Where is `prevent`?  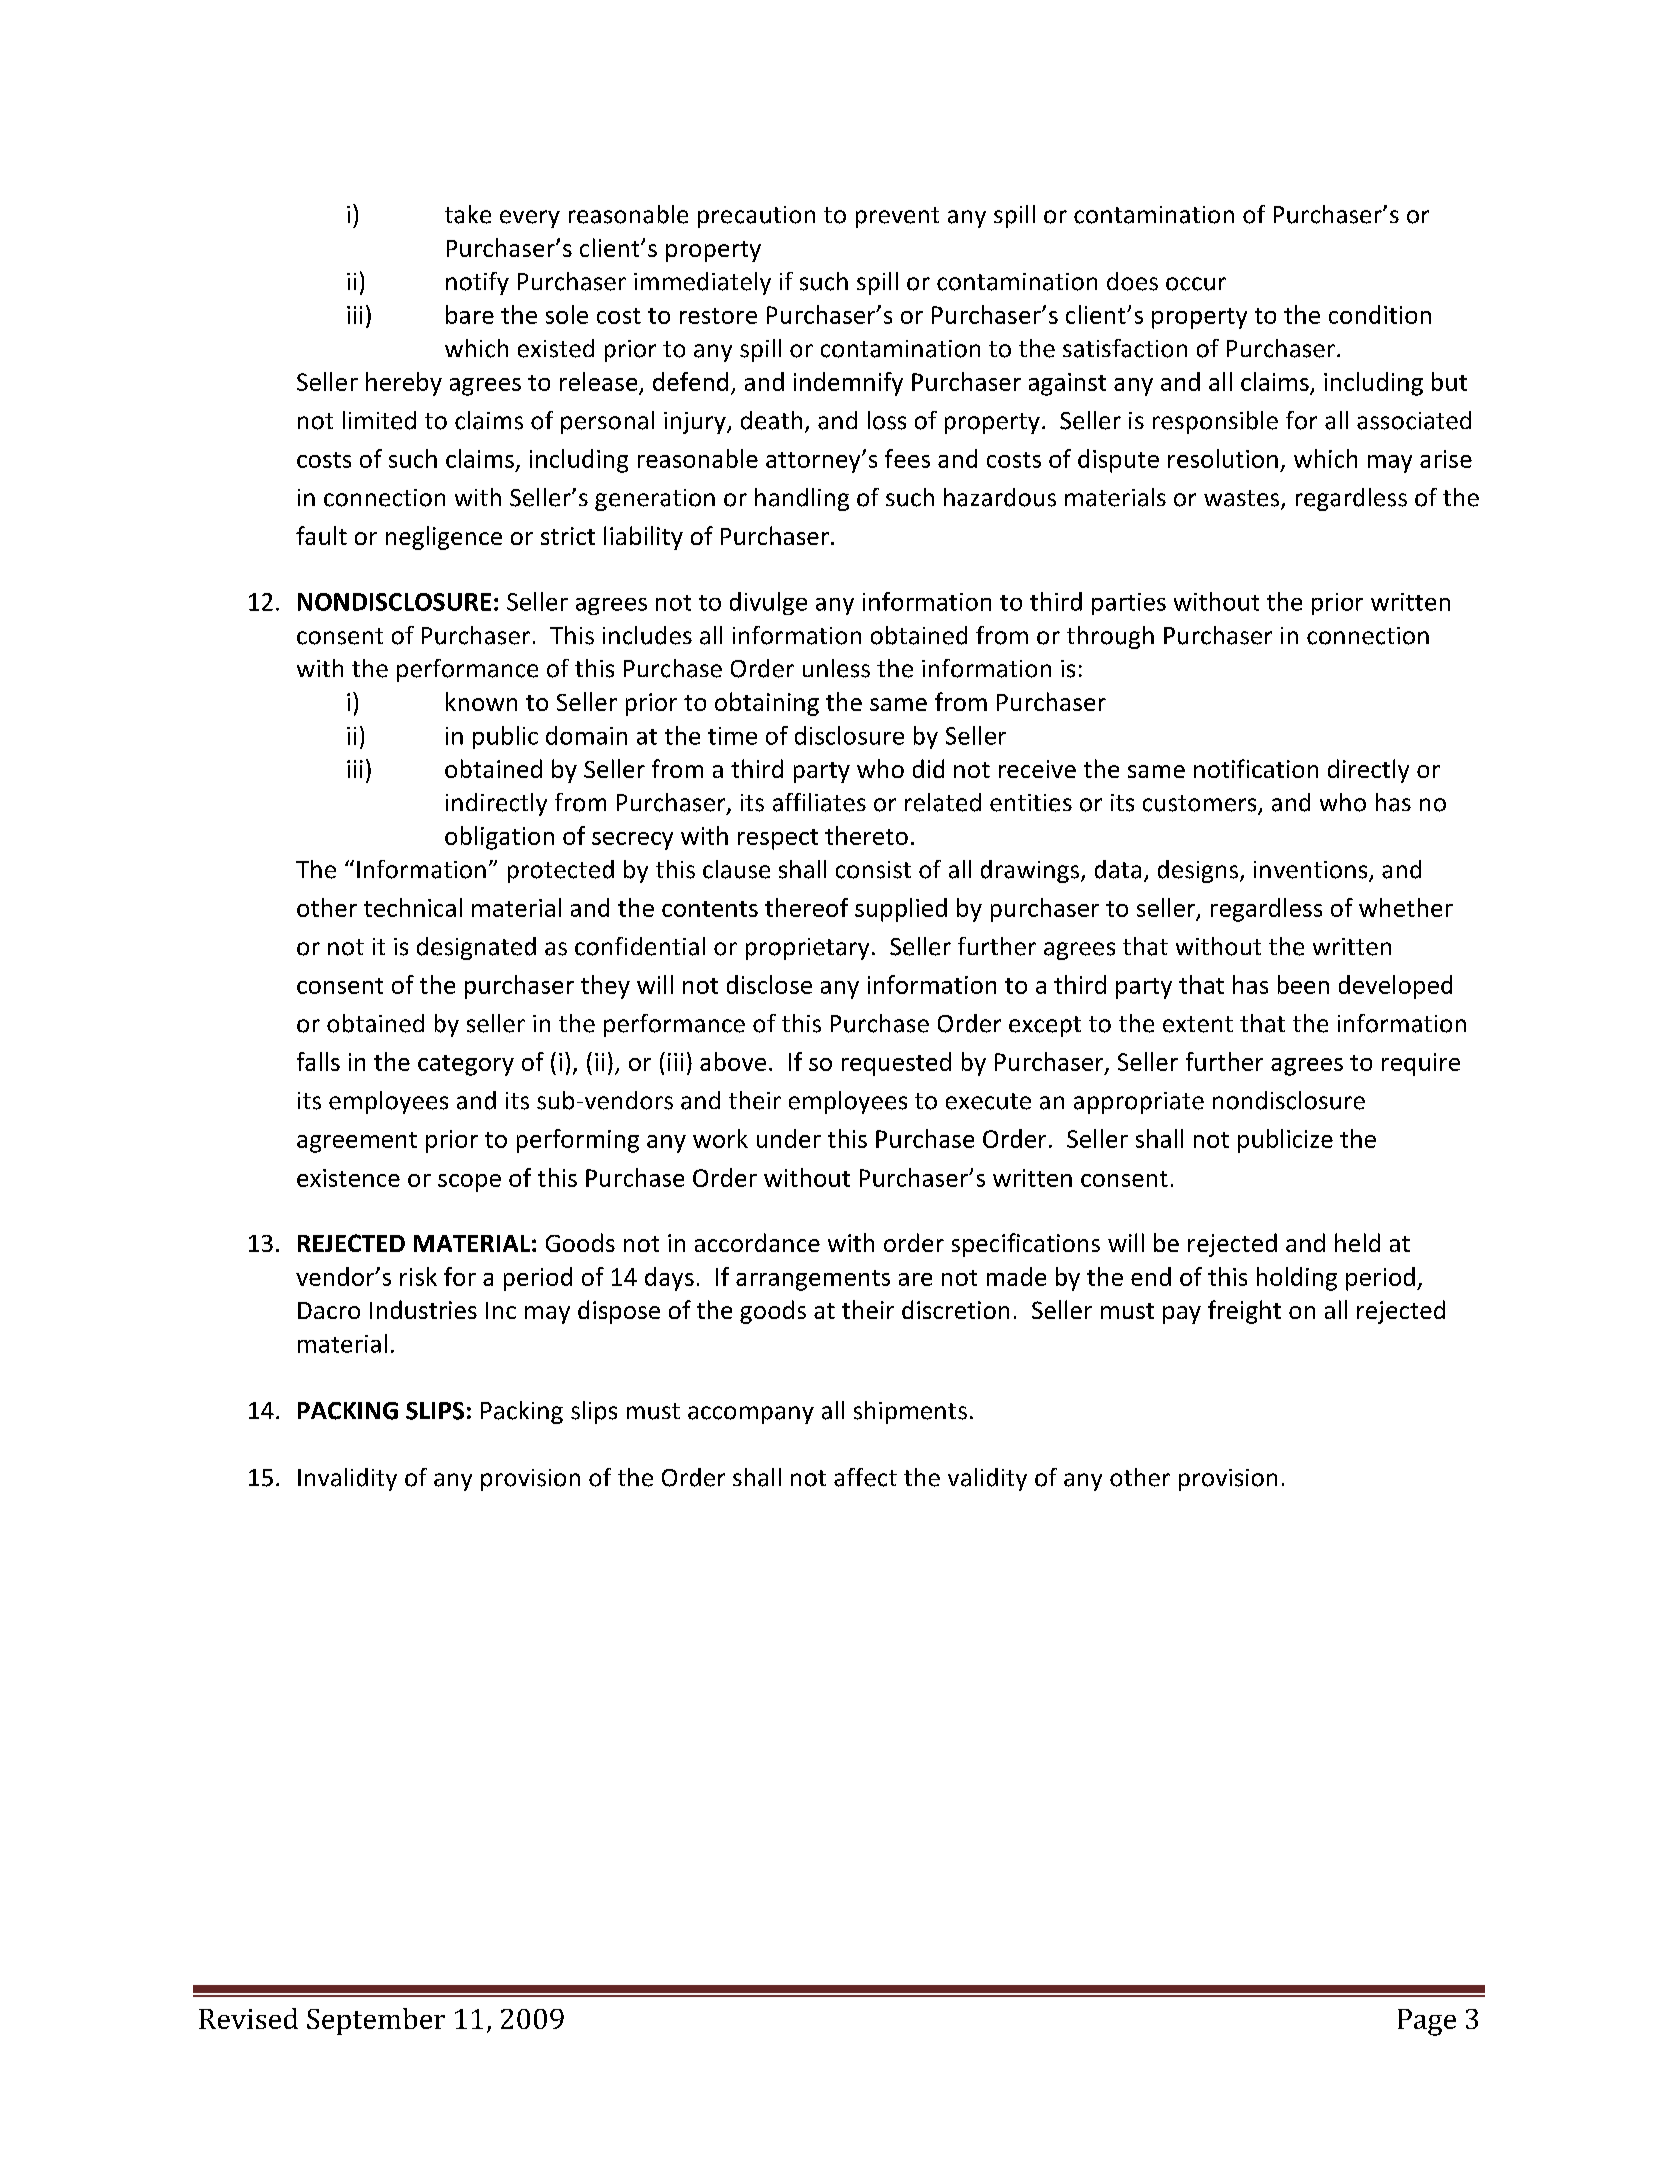 prevent is located at coordinates (897, 217).
